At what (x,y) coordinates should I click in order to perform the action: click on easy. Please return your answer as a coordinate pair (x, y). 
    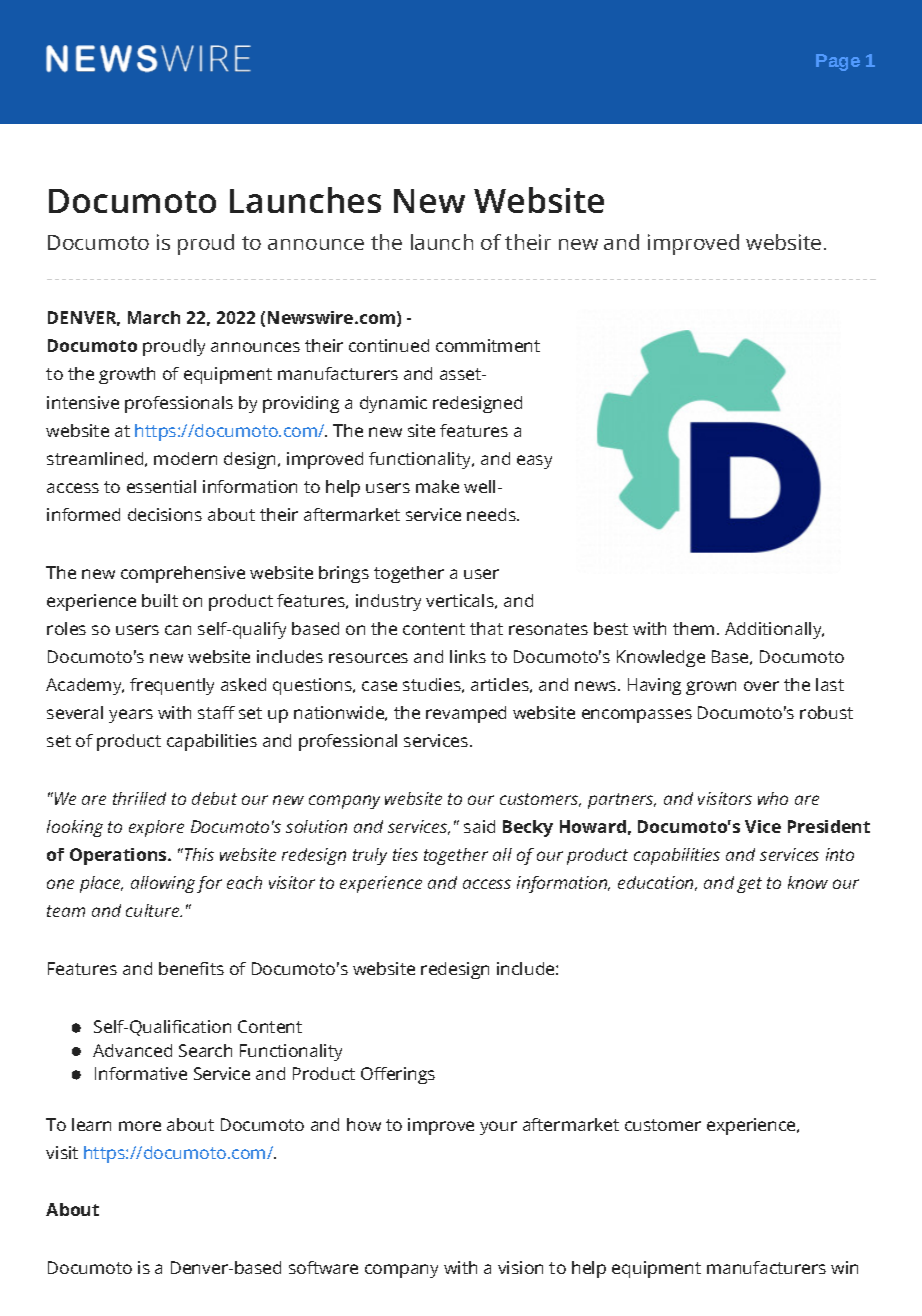
    Looking at the image, I should click on (534, 462).
